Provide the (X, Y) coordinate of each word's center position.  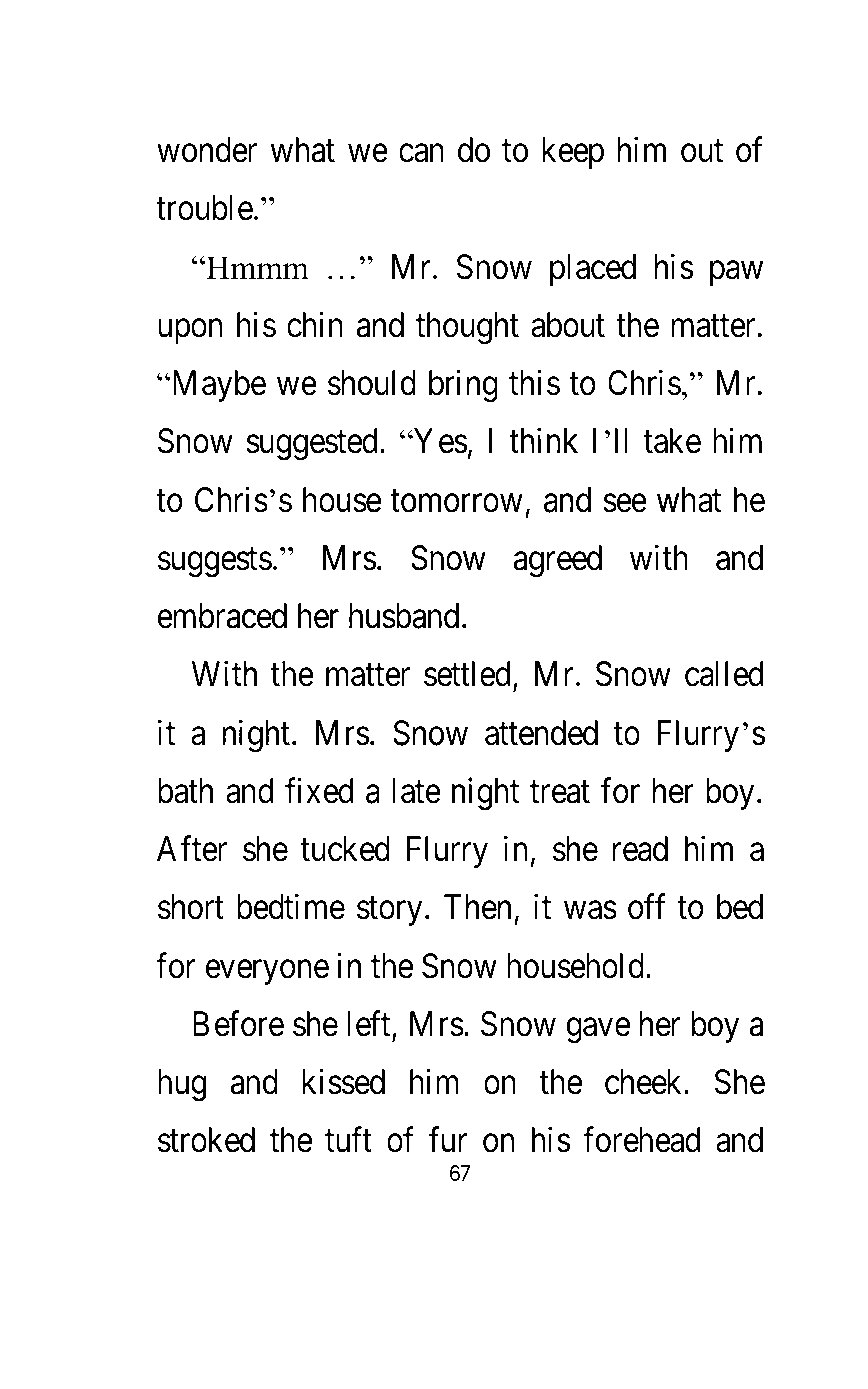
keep (573, 153)
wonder (207, 150)
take (672, 441)
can (421, 154)
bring (463, 386)
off (646, 907)
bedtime (291, 907)
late (417, 791)
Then (477, 907)
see (625, 503)
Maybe (217, 386)
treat (560, 792)
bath (185, 791)
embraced (223, 617)
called (724, 674)
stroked (206, 1140)
